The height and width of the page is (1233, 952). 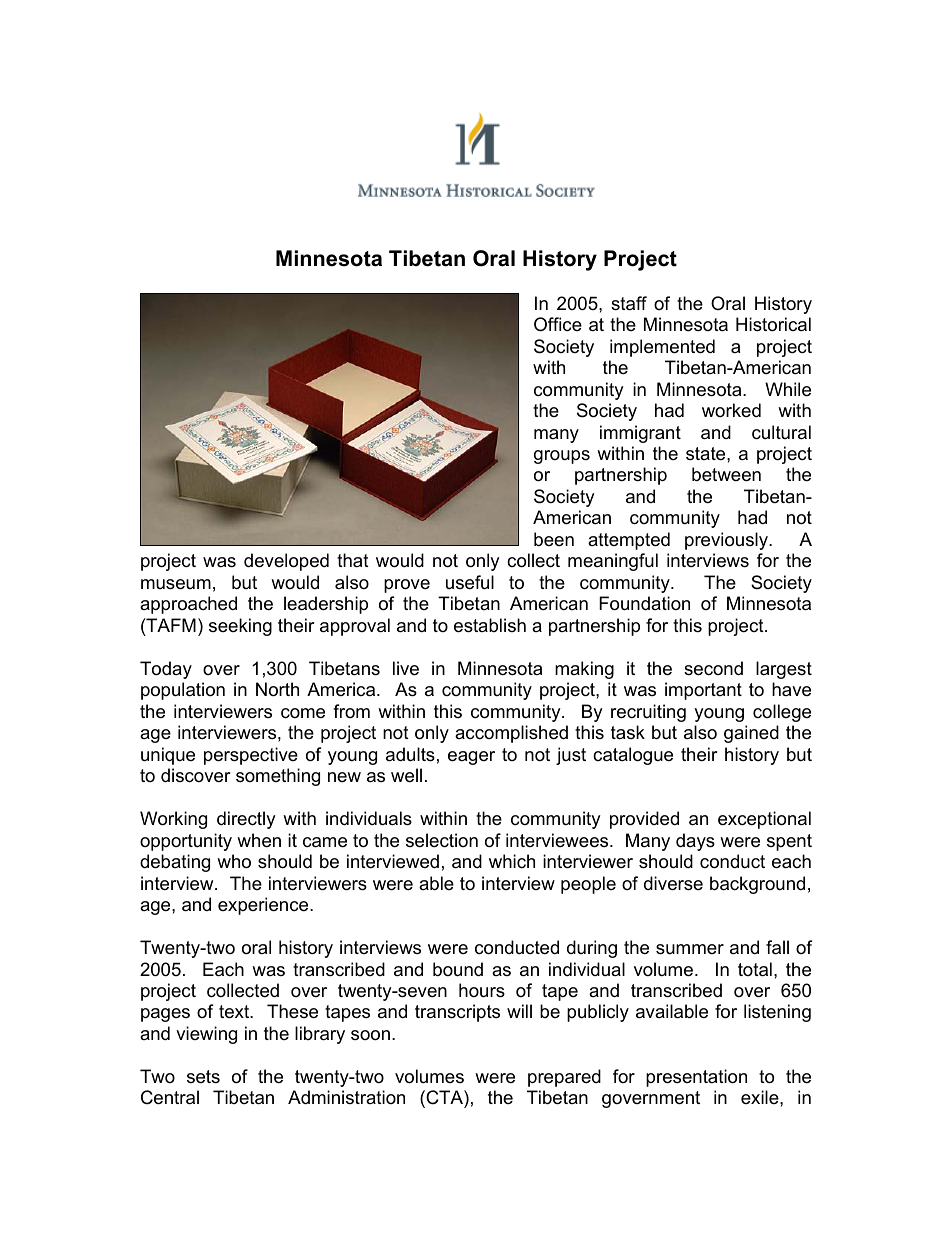 I want to click on staff, so click(x=629, y=303).
